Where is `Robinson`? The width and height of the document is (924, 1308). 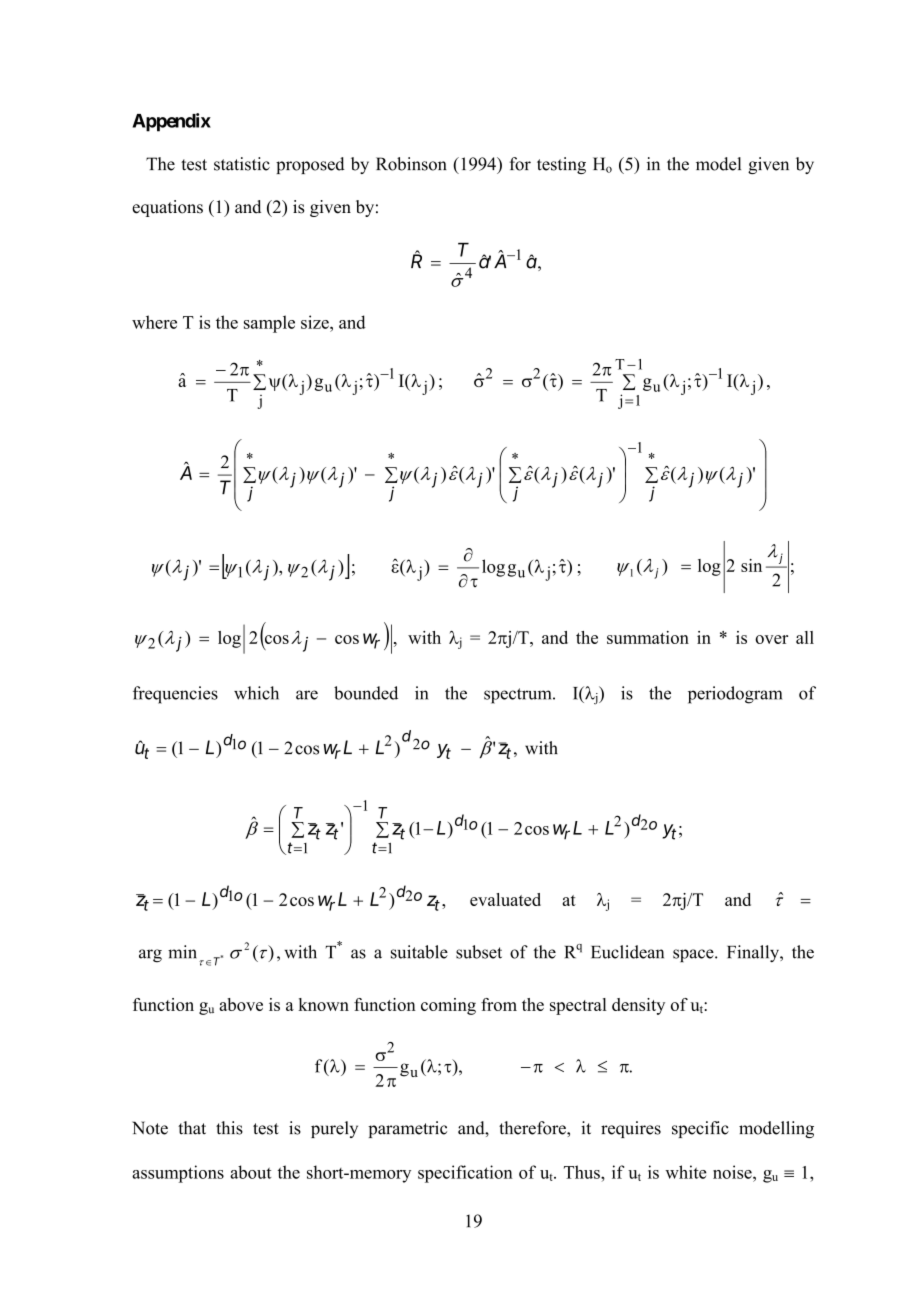 Robinson is located at coordinates (411, 164).
